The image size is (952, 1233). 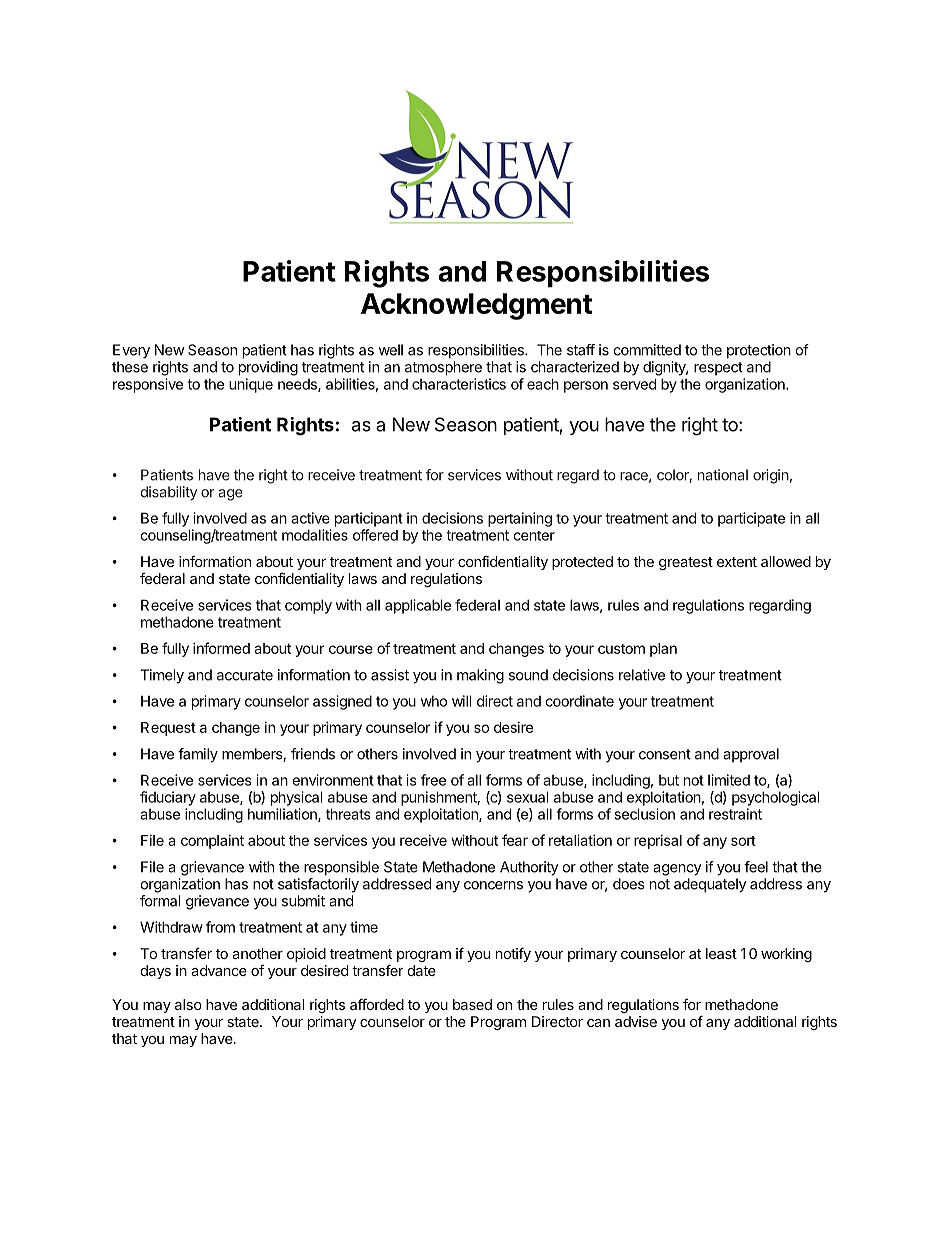 I want to click on Acknowledgment, so click(x=476, y=306).
